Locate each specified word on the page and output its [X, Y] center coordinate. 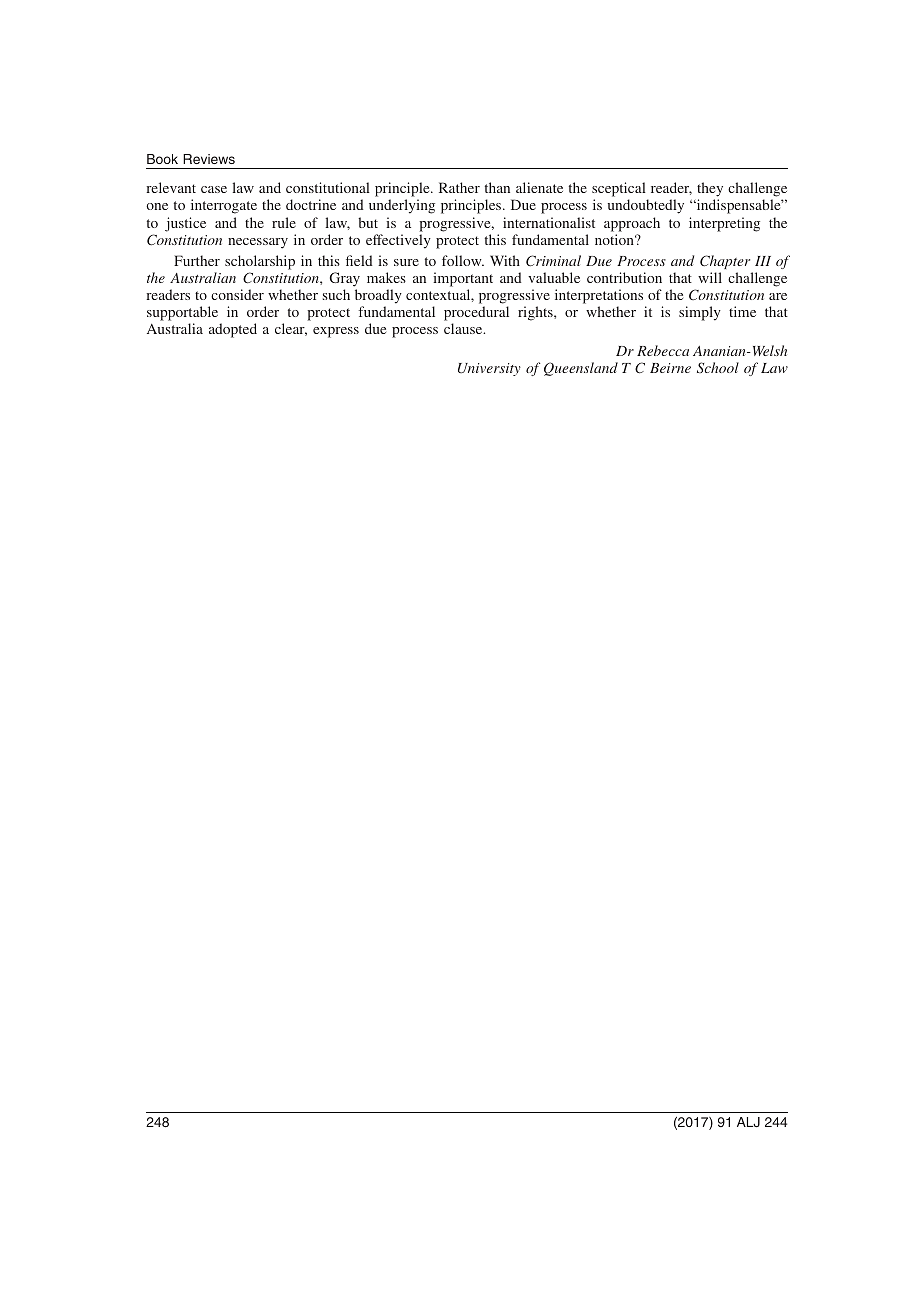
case [214, 189]
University [489, 369]
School [718, 367]
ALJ [748, 1122]
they [710, 191]
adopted [233, 330]
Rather [459, 187]
